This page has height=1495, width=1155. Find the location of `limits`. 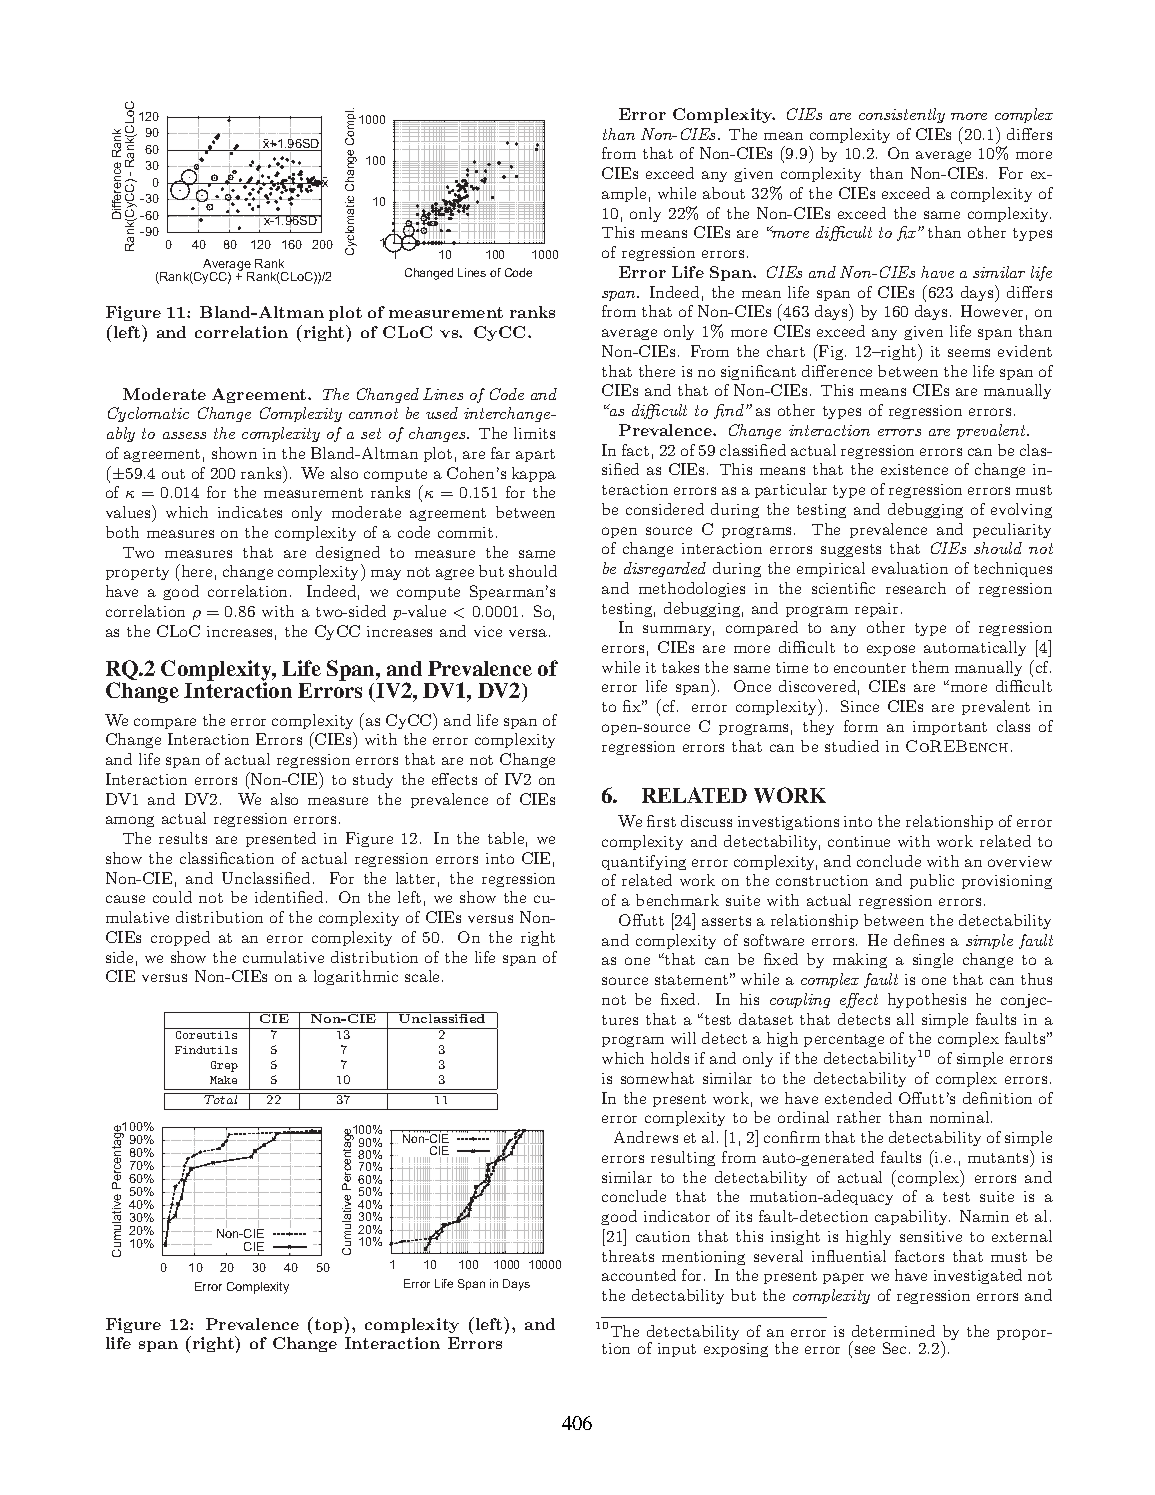

limits is located at coordinates (534, 433).
